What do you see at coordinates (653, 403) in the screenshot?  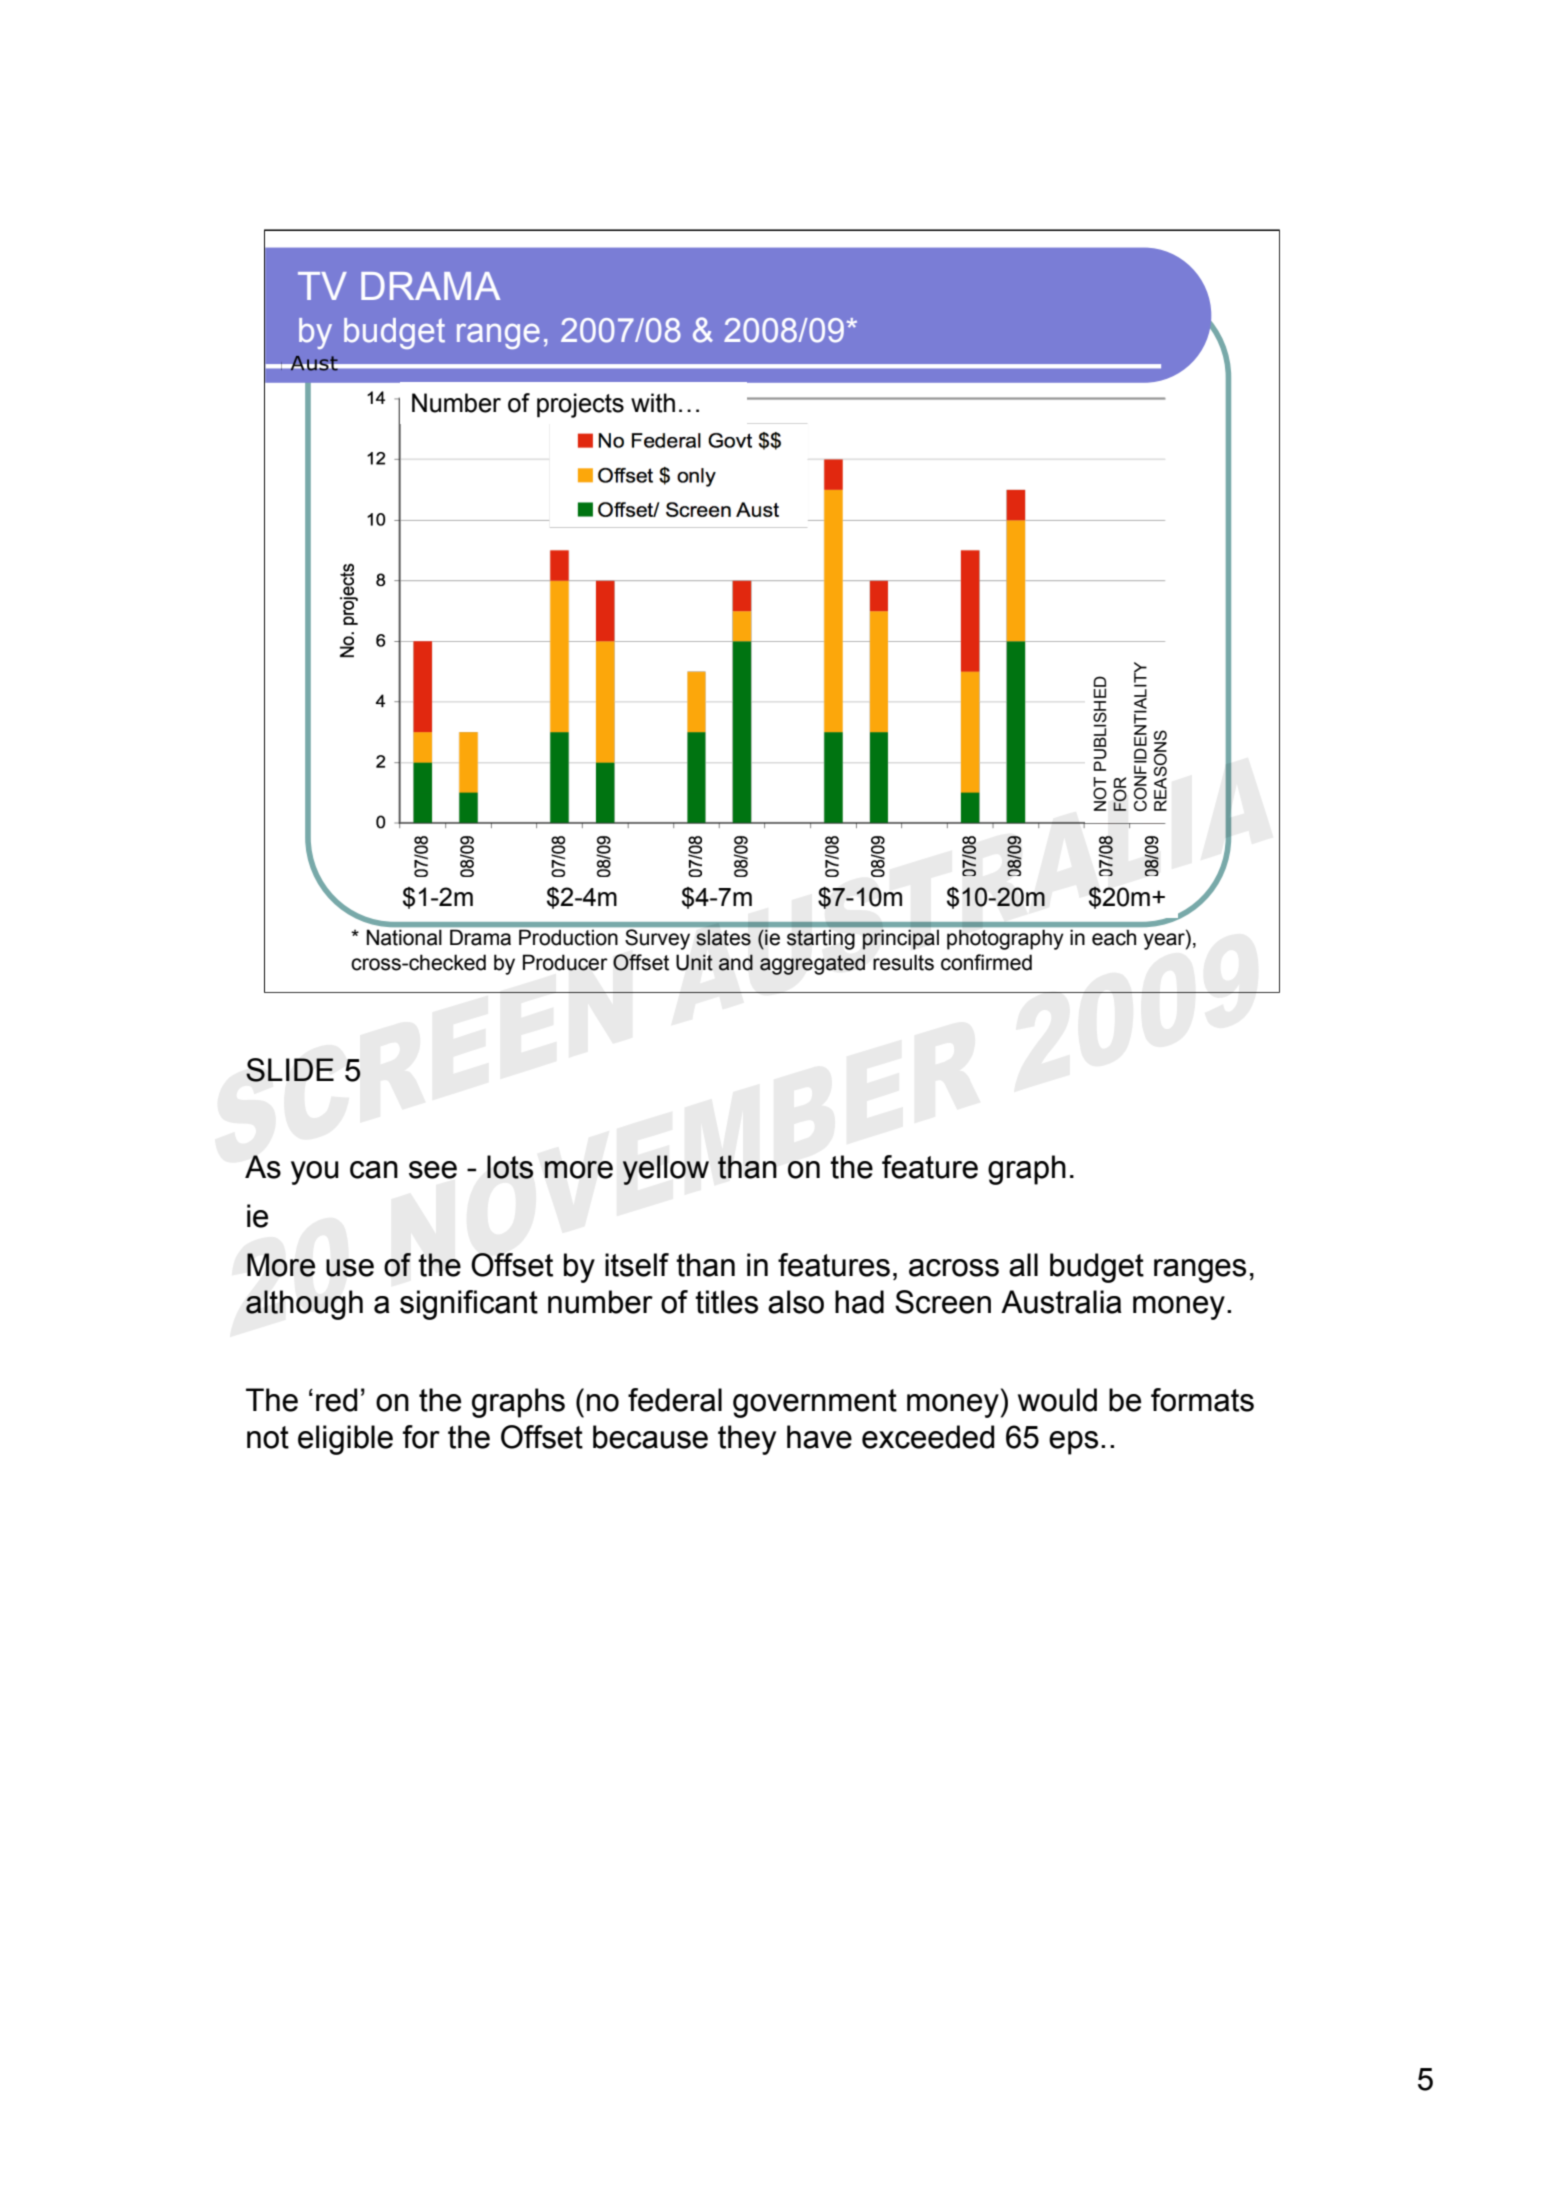 I see `with` at bounding box center [653, 403].
